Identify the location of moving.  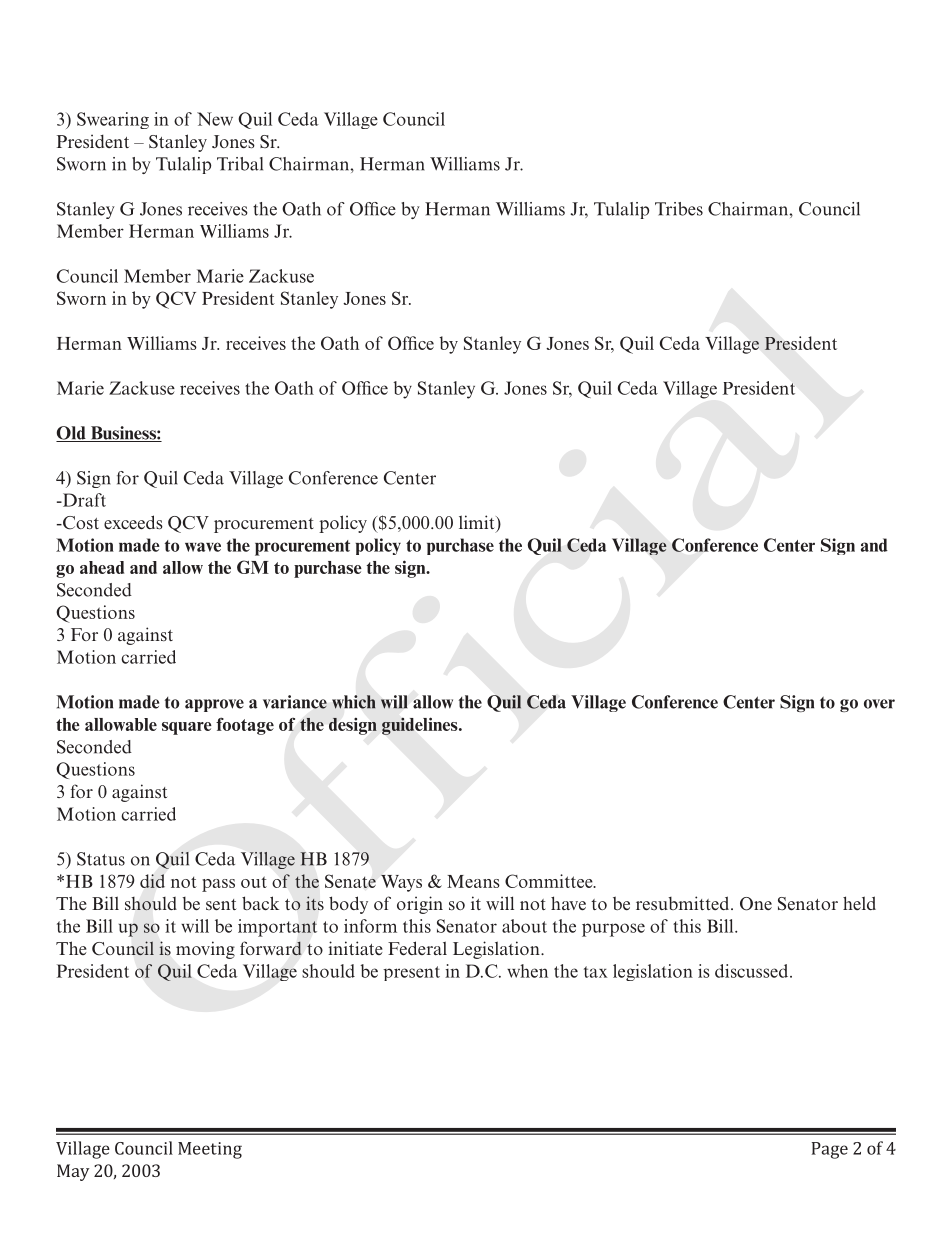
(205, 950).
